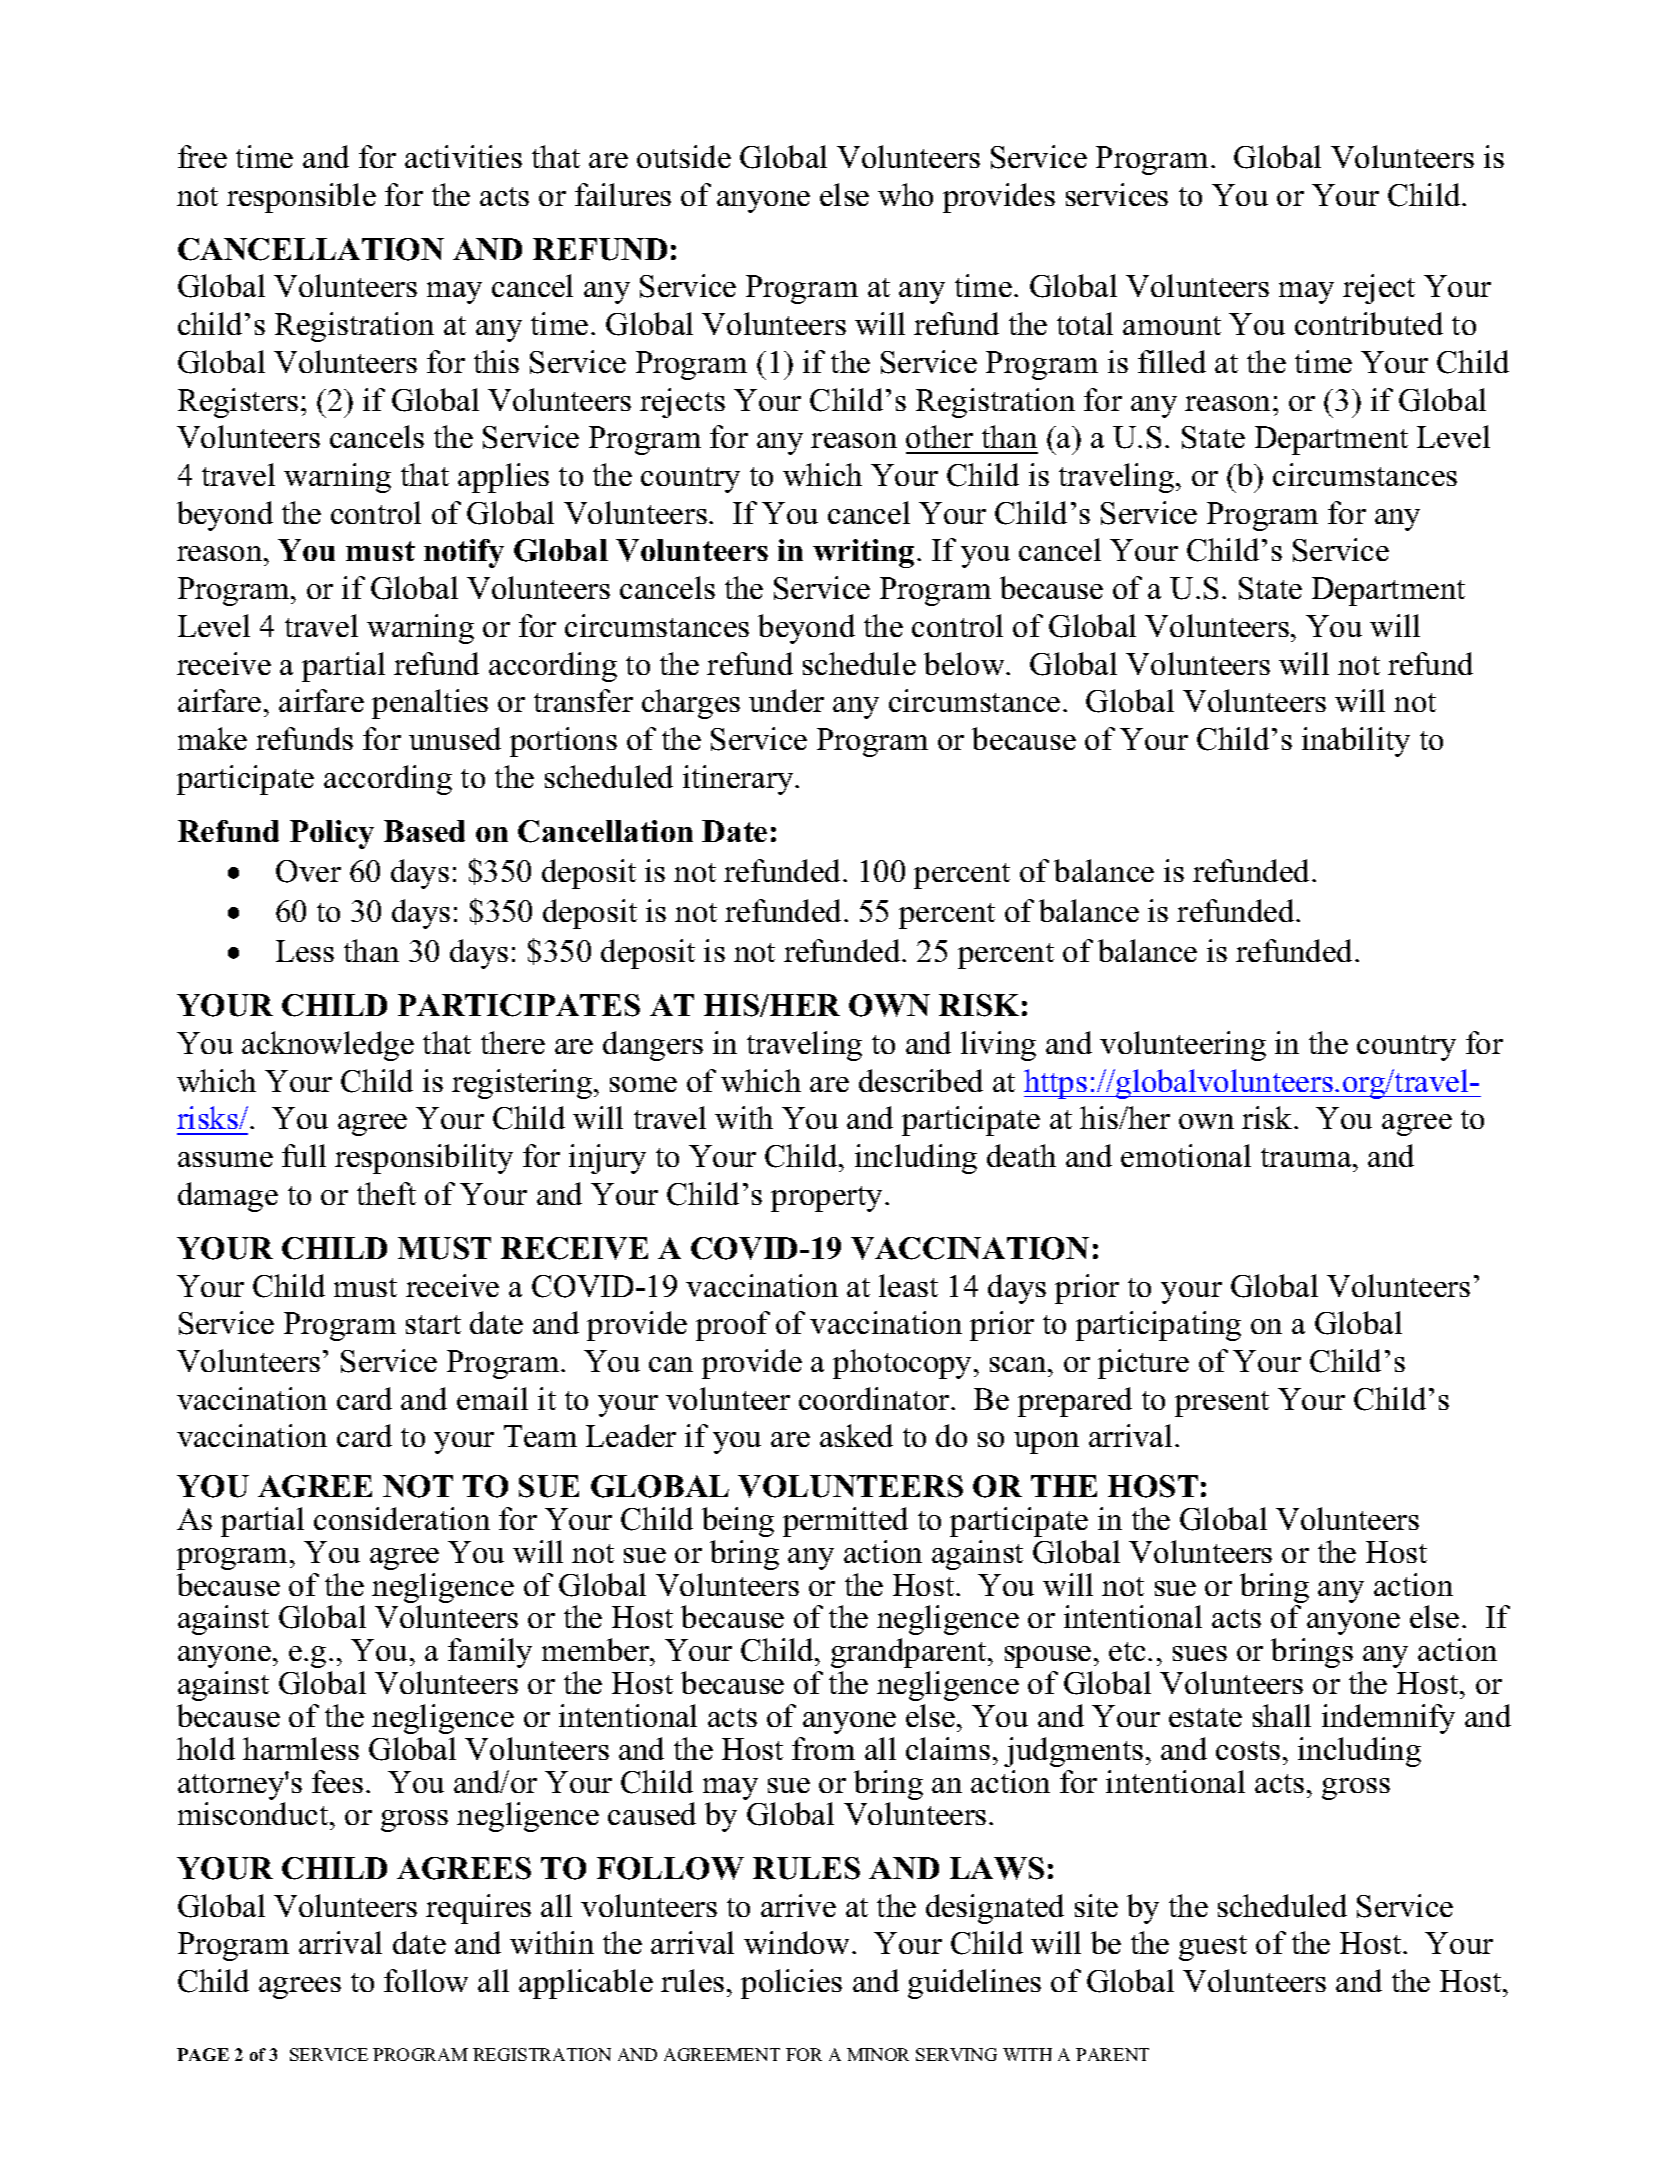  Describe the element at coordinates (1172, 325) in the document. I see `amount` at that location.
